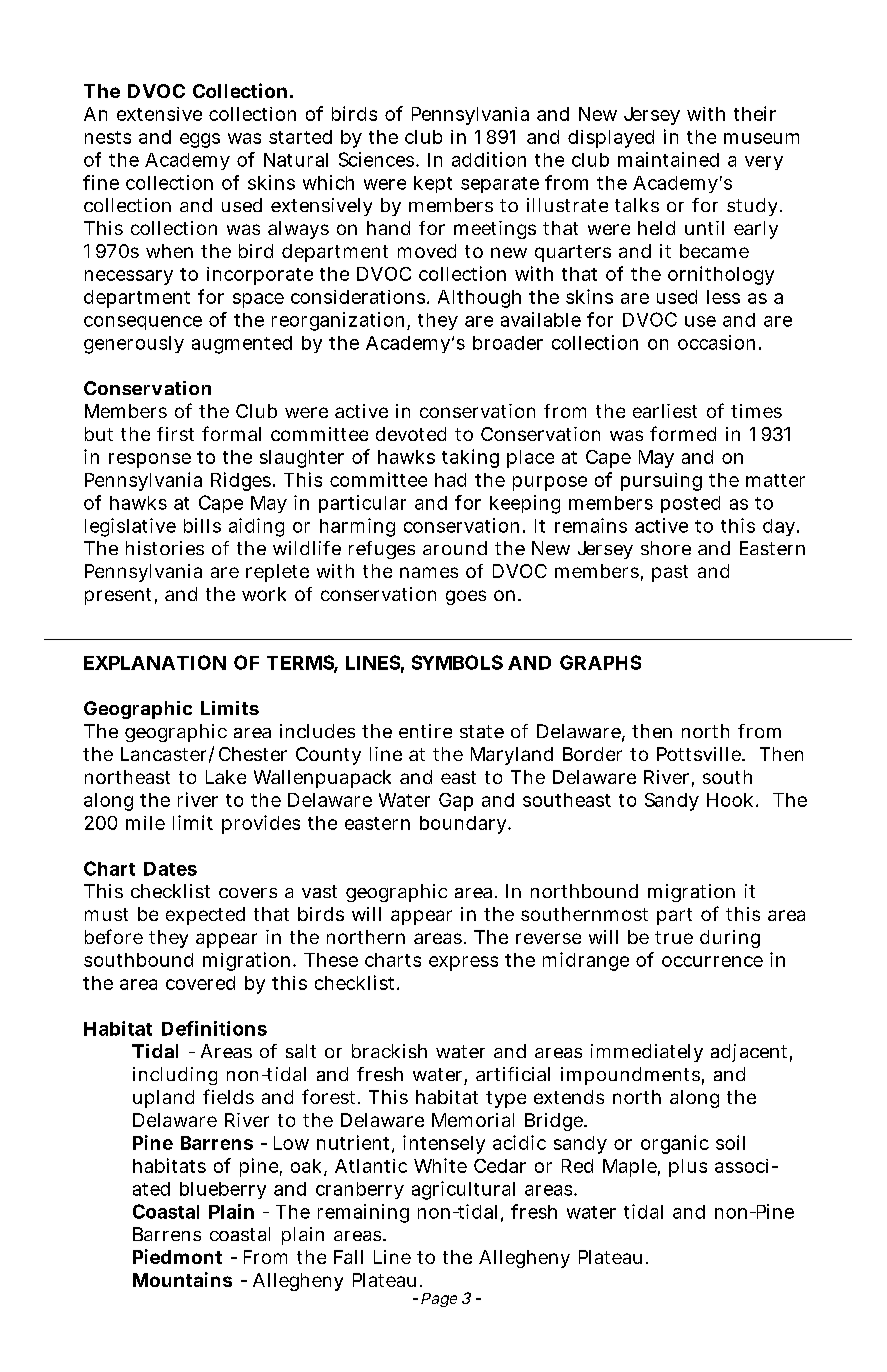 This screenshot has height=1372, width=887. Describe the element at coordinates (425, 731) in the screenshot. I see `entire` at that location.
